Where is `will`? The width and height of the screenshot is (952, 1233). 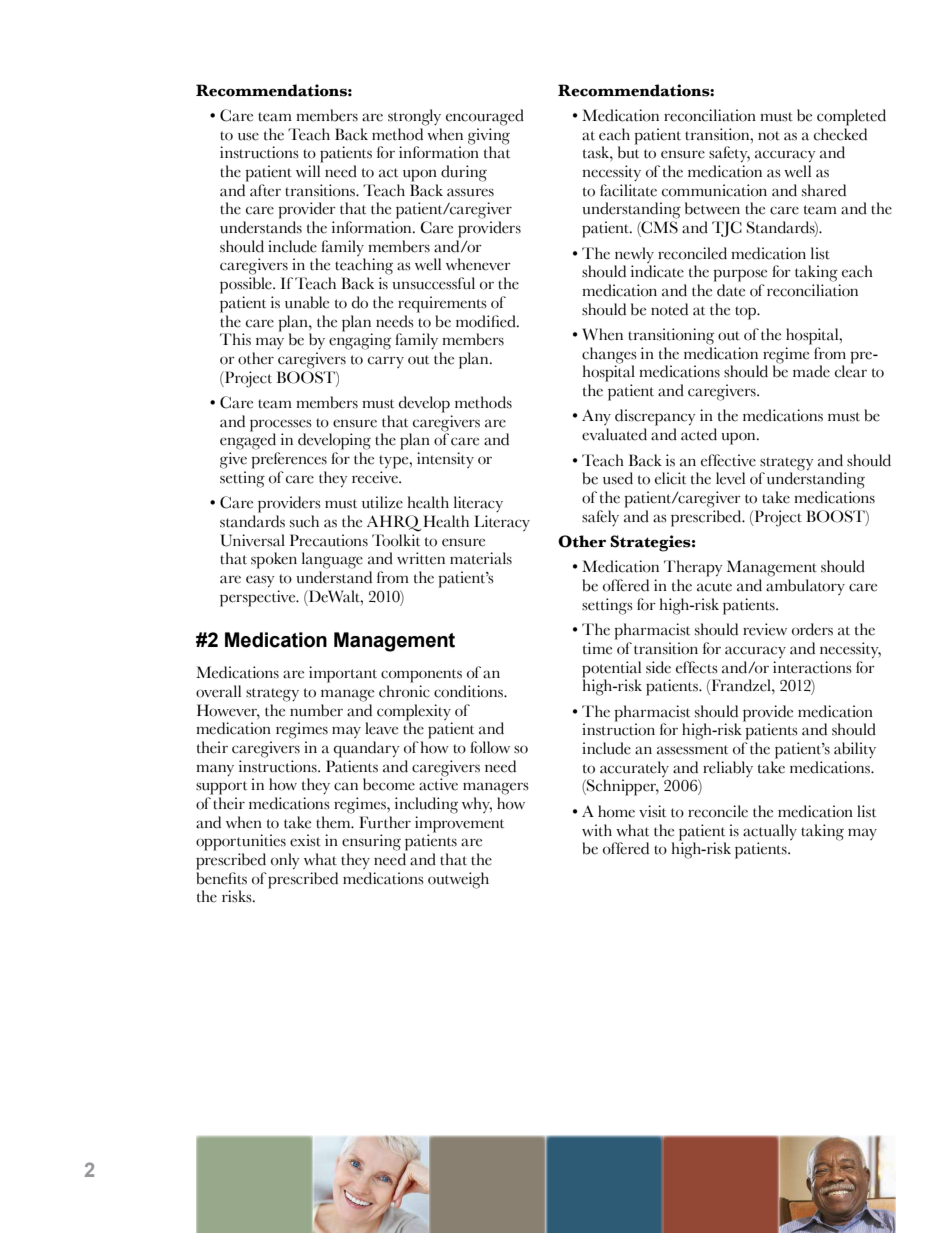 will is located at coordinates (308, 171).
